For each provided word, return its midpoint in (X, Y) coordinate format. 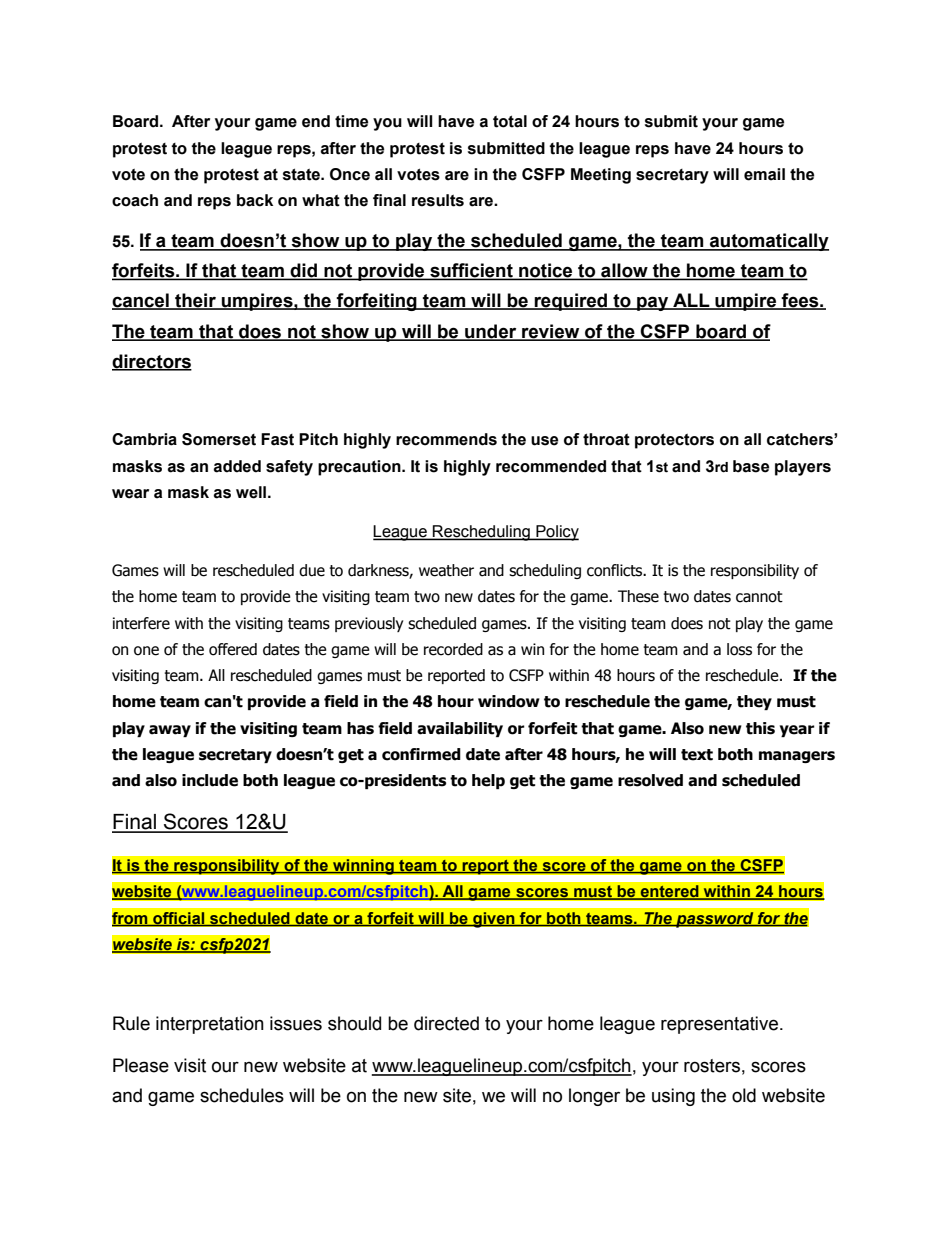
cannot (759, 597)
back (255, 200)
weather (446, 570)
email (764, 174)
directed (446, 1023)
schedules (242, 1095)
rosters (712, 1066)
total (510, 121)
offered (233, 649)
